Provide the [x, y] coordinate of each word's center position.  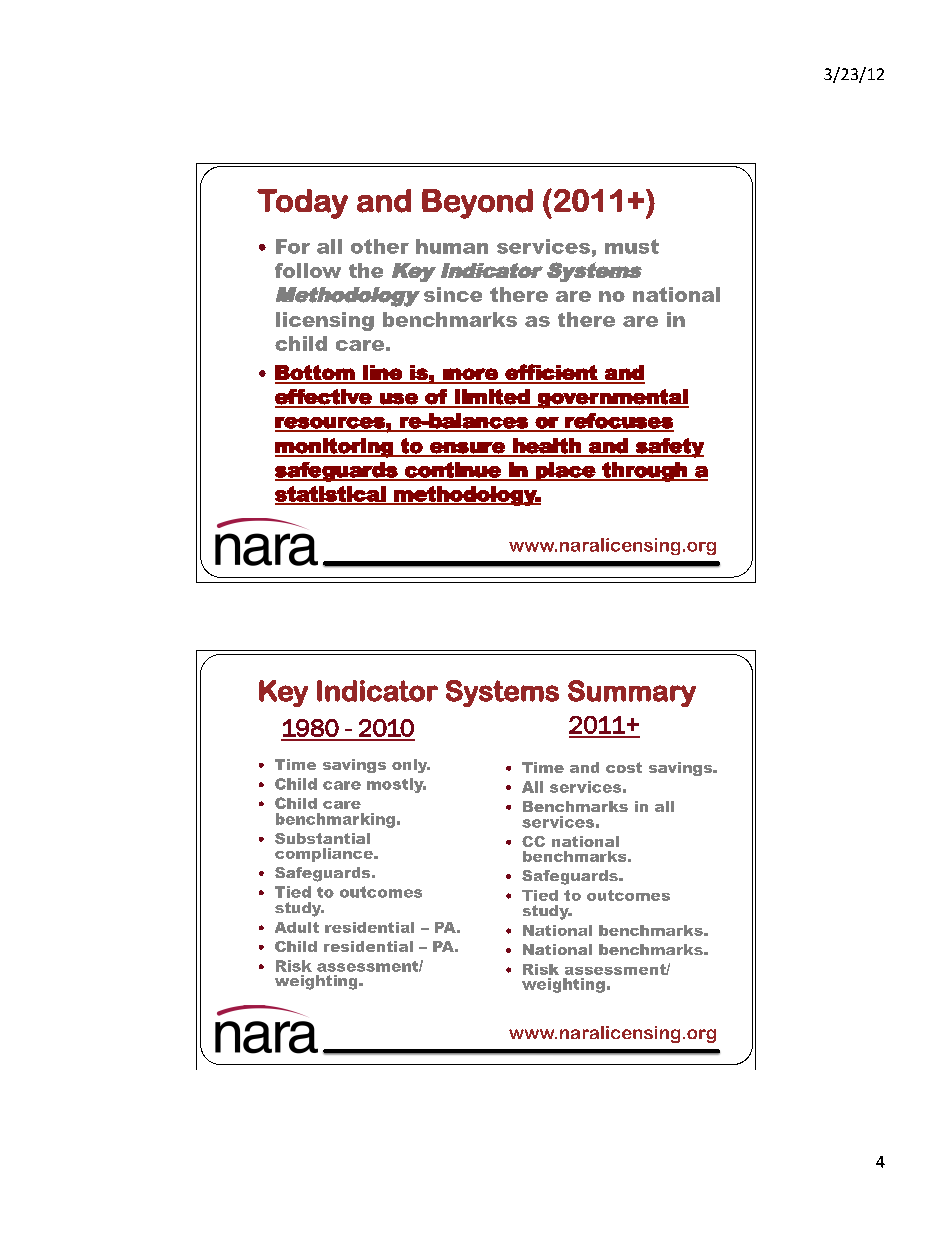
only [411, 766]
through [644, 472]
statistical [331, 495]
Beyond [477, 204]
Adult [297, 927]
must [632, 246]
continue [453, 471]
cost [624, 767]
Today [302, 204]
